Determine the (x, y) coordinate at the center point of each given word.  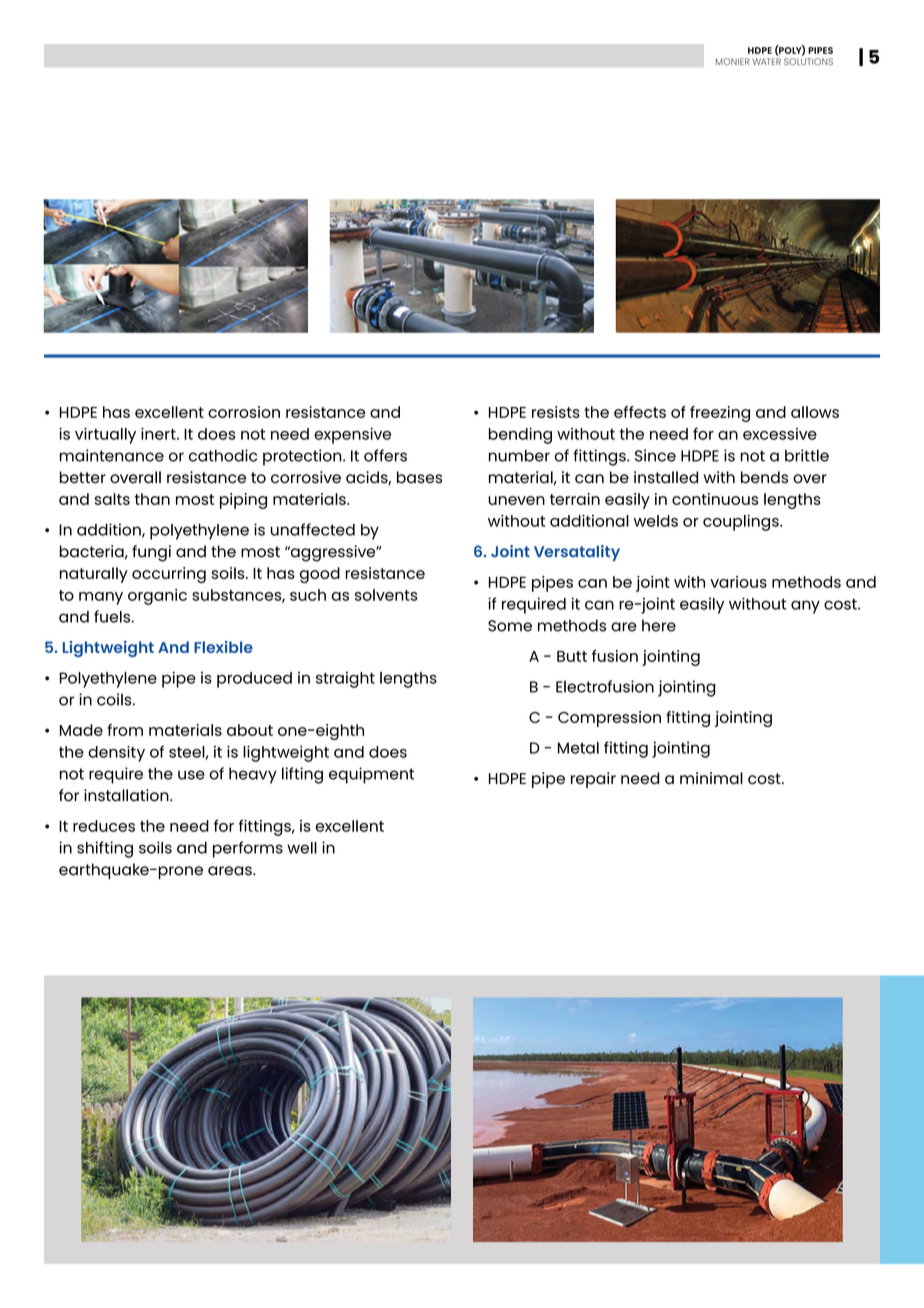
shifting (105, 849)
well (302, 848)
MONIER (733, 61)
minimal (711, 778)
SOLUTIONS (808, 61)
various (738, 582)
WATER (766, 61)
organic (157, 597)
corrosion (244, 412)
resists (556, 412)
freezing (720, 414)
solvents (386, 595)
